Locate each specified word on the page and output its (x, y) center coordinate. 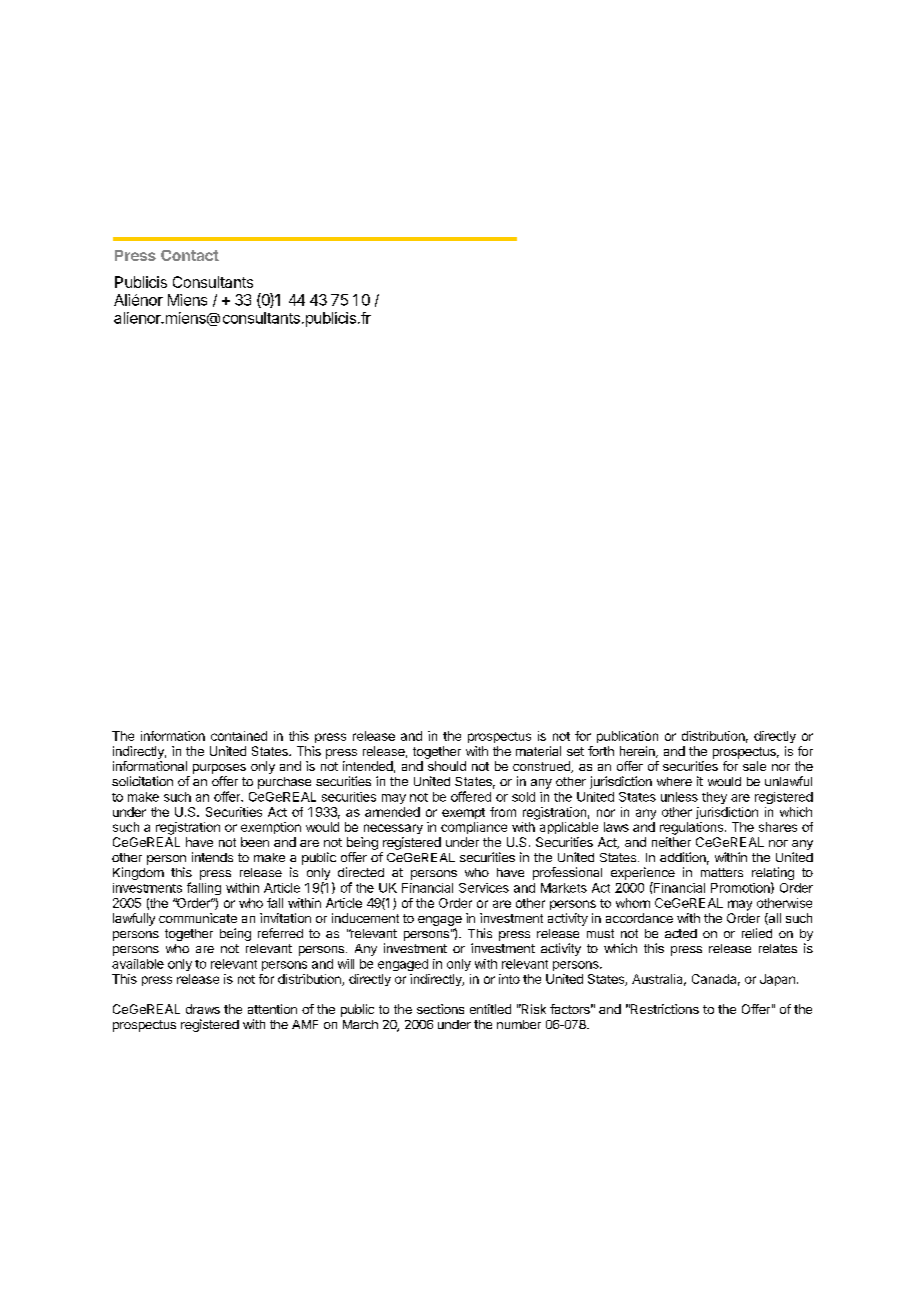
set (575, 751)
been (255, 842)
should (447, 766)
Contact (190, 255)
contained (239, 736)
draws (203, 1009)
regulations (693, 828)
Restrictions (664, 1009)
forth (601, 751)
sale (754, 766)
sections (440, 1009)
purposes (219, 769)
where (674, 781)
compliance (474, 828)
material (538, 751)
